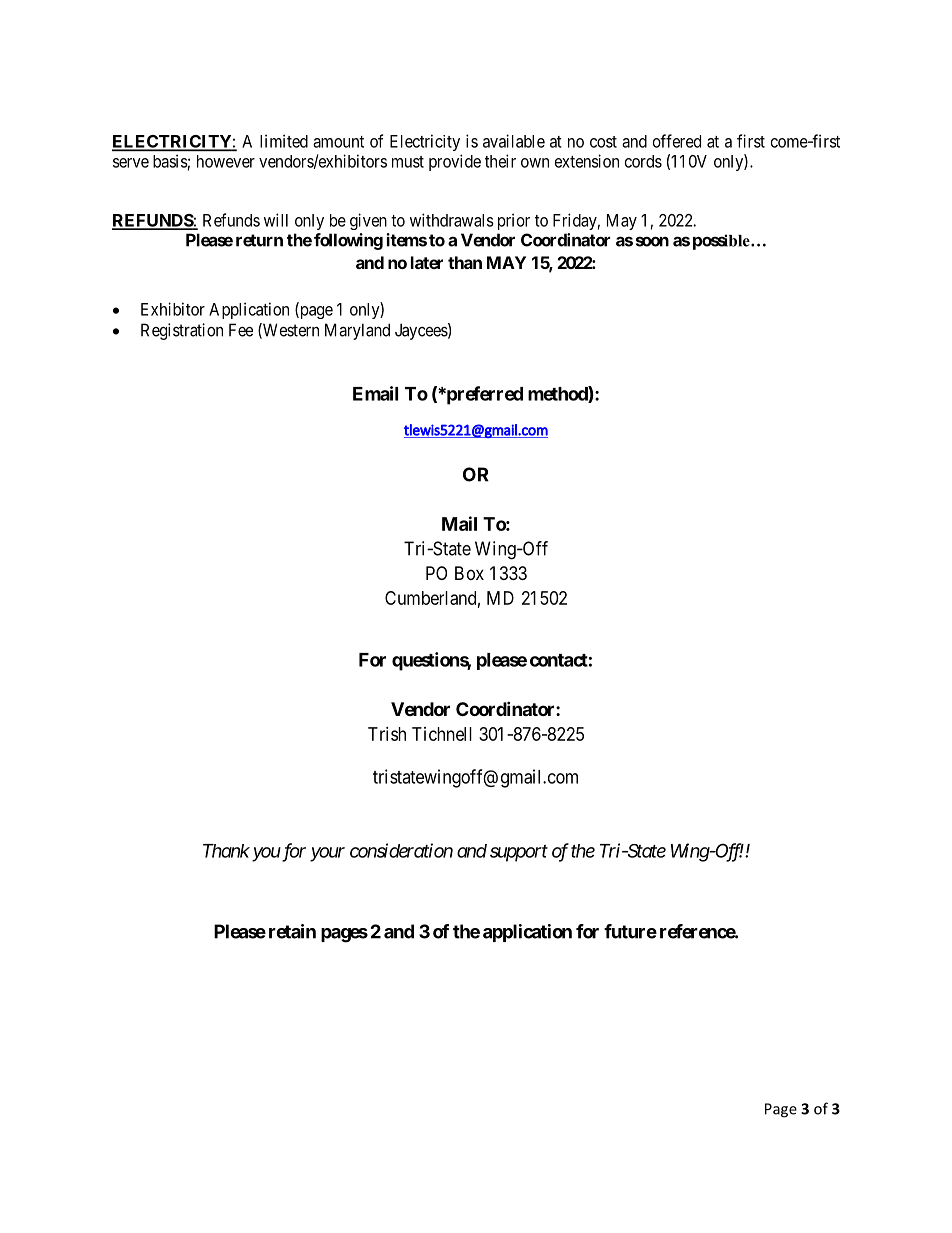  What do you see at coordinates (357, 331) in the screenshot?
I see `Maryland` at bounding box center [357, 331].
